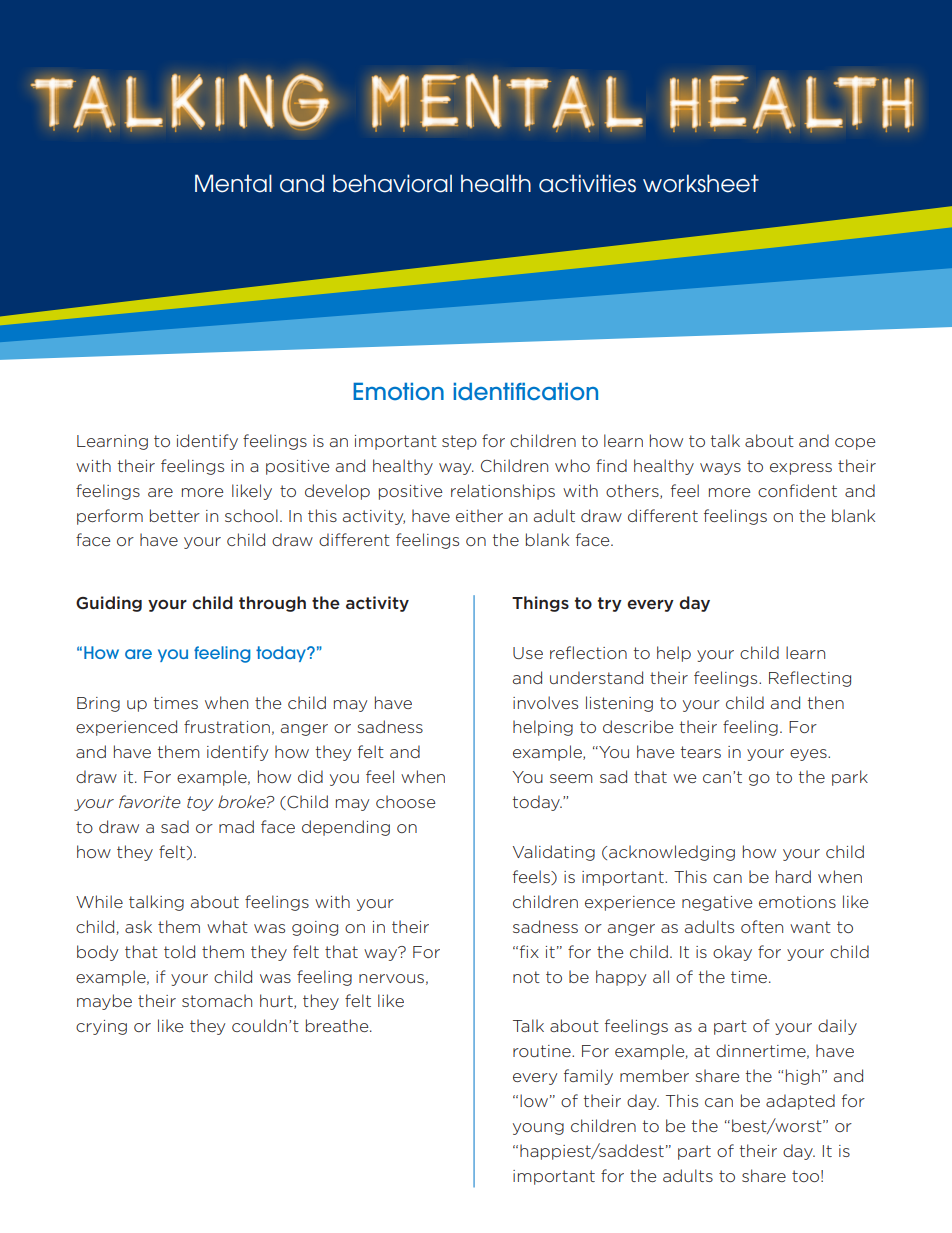  I want to click on Mental, so click(233, 183).
